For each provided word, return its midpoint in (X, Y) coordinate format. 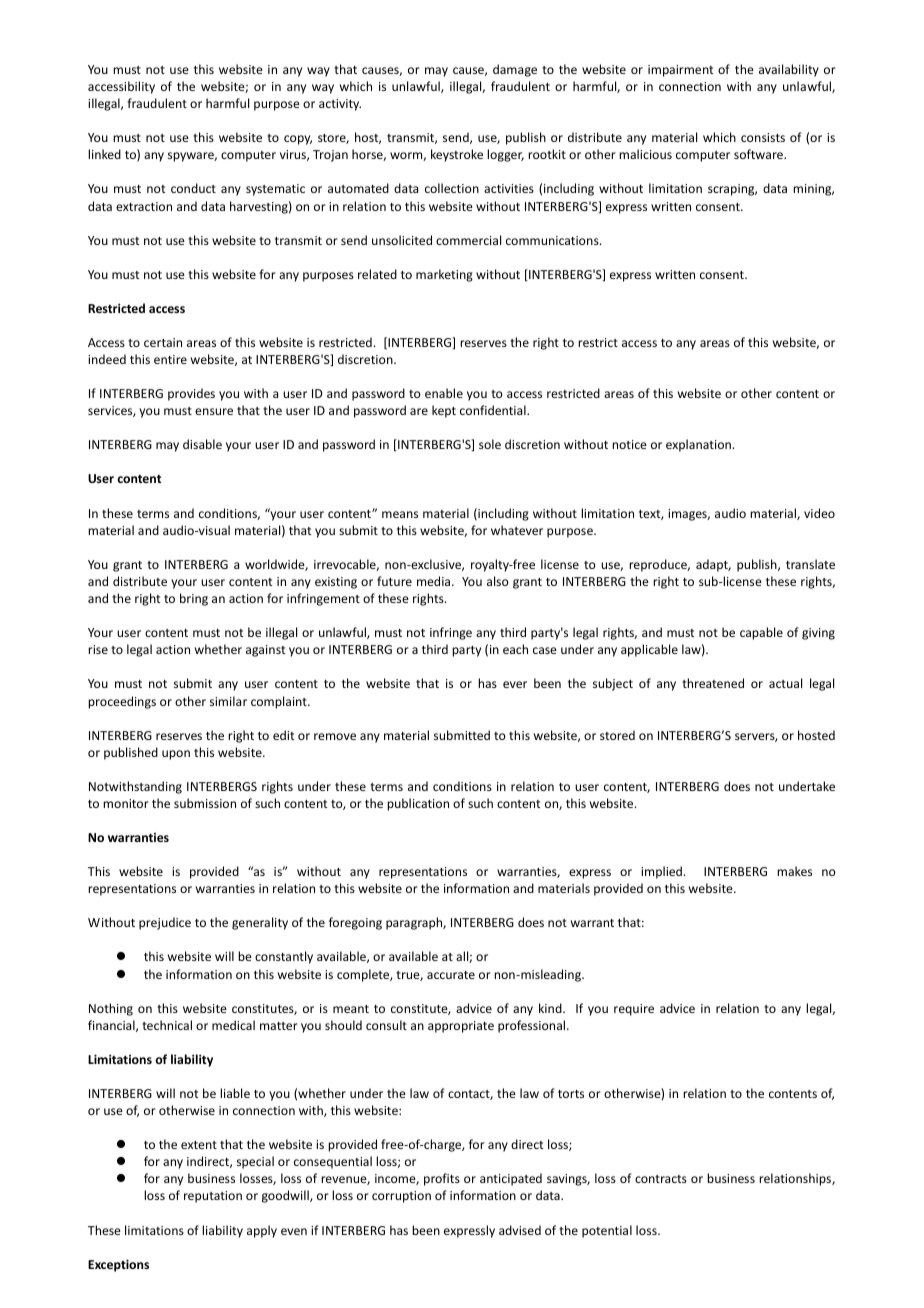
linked (104, 154)
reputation (213, 1197)
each (515, 649)
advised (520, 1230)
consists (763, 137)
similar (228, 701)
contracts (661, 1179)
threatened (713, 683)
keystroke (457, 155)
